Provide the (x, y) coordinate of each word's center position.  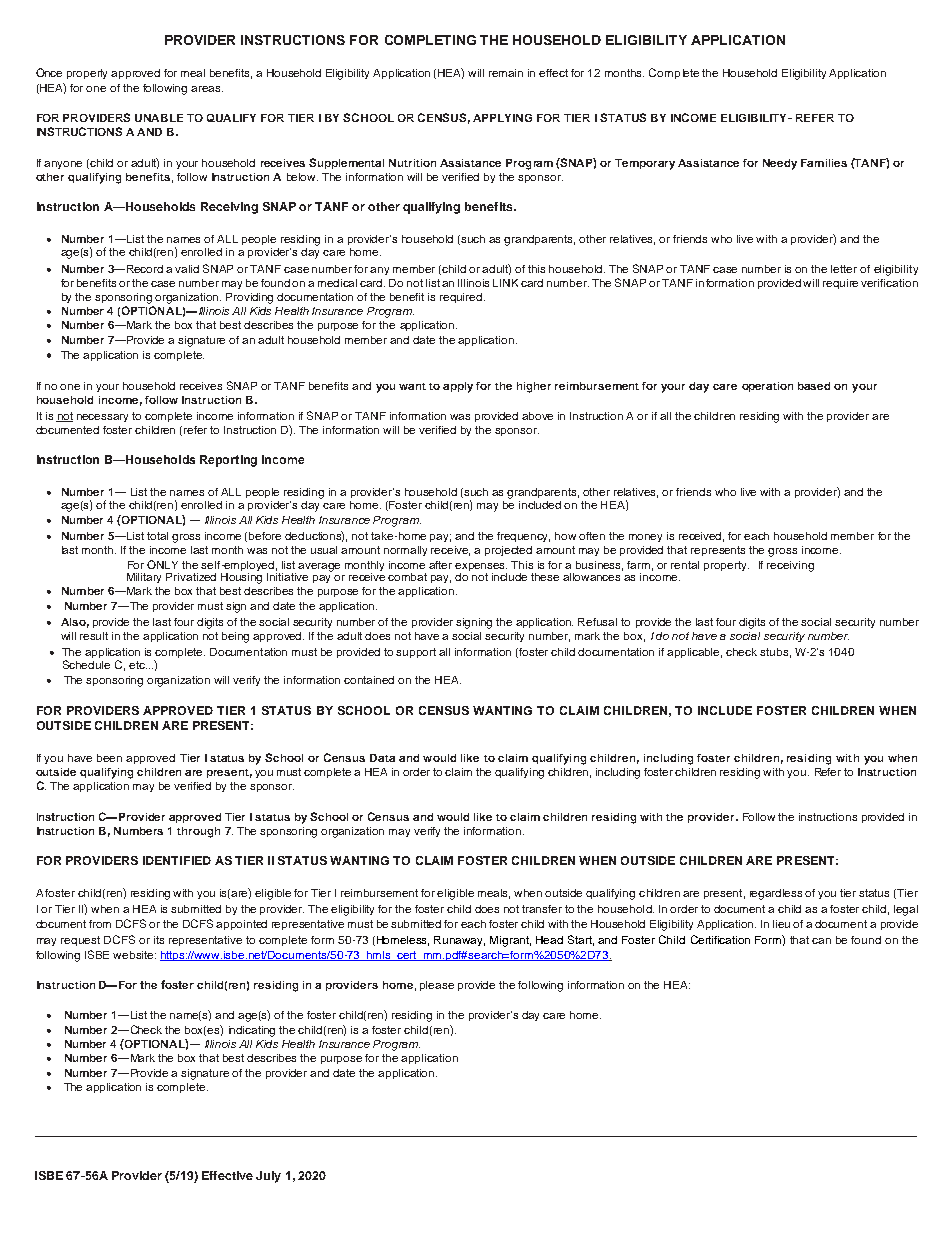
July (268, 1177)
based (814, 386)
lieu (781, 924)
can (821, 941)
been (109, 758)
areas (207, 89)
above (537, 416)
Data (382, 758)
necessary (102, 418)
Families (824, 163)
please (437, 986)
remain (506, 73)
